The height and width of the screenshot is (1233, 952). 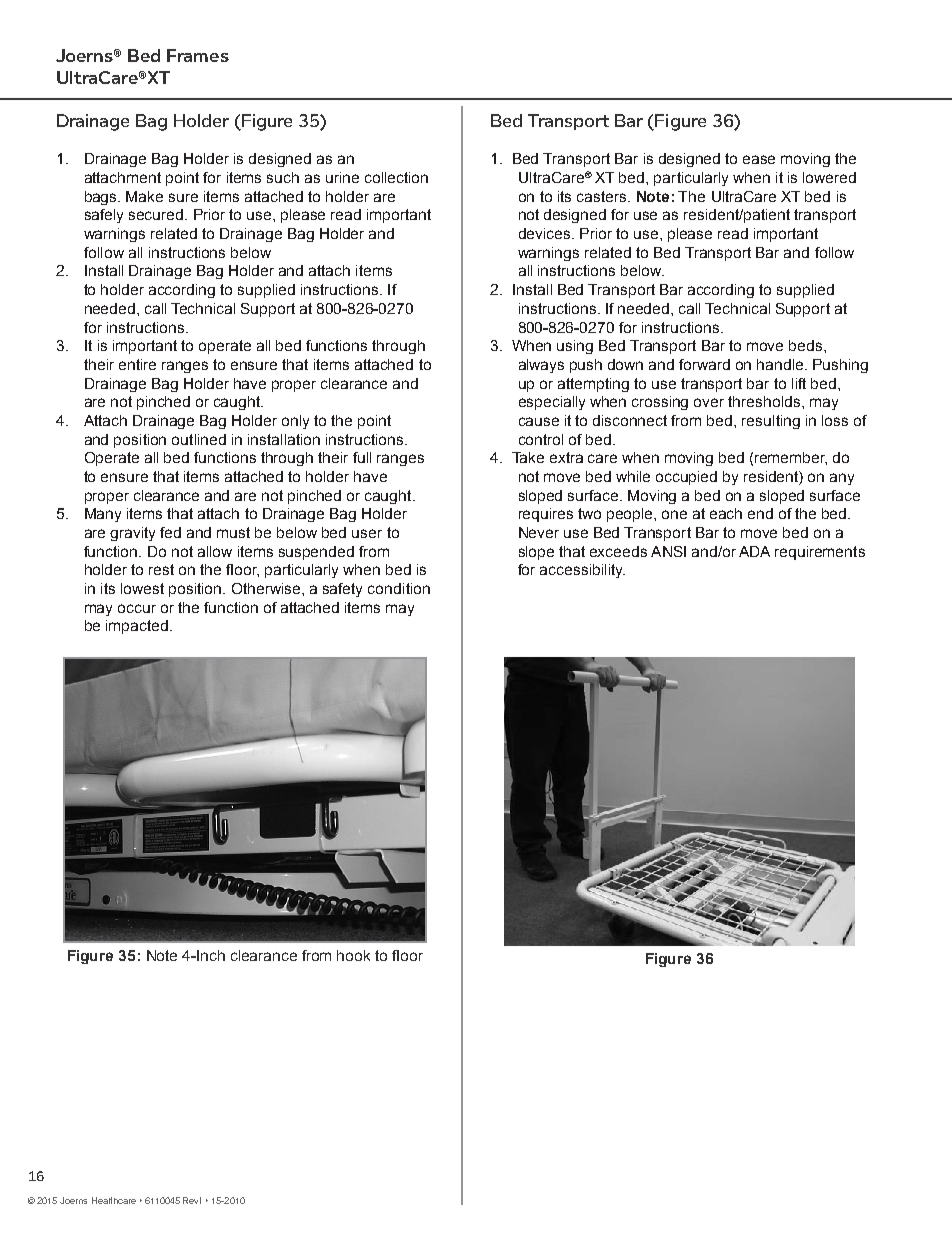 I want to click on hook, so click(x=353, y=955).
